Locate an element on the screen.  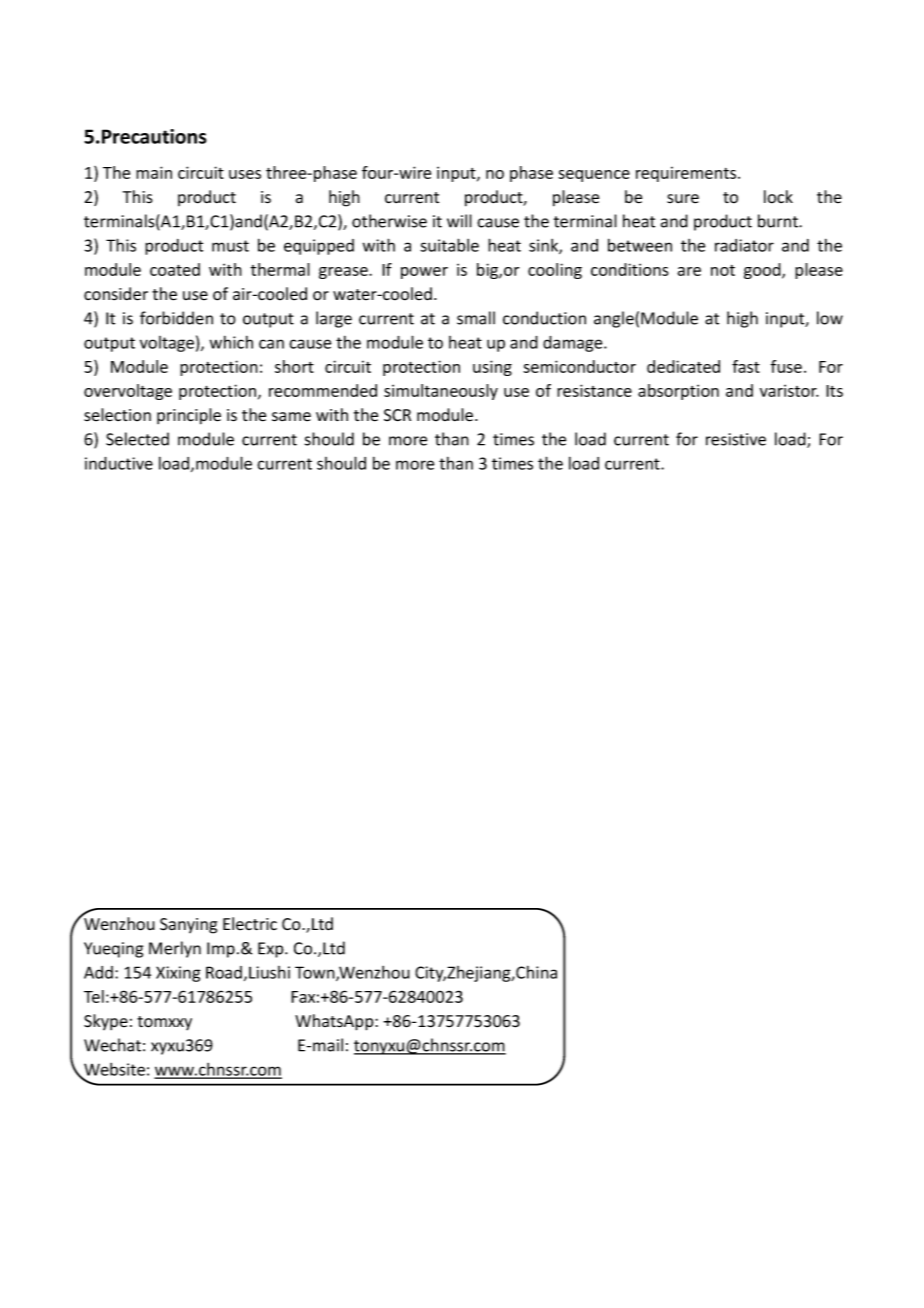
inductive is located at coordinates (119, 463).
